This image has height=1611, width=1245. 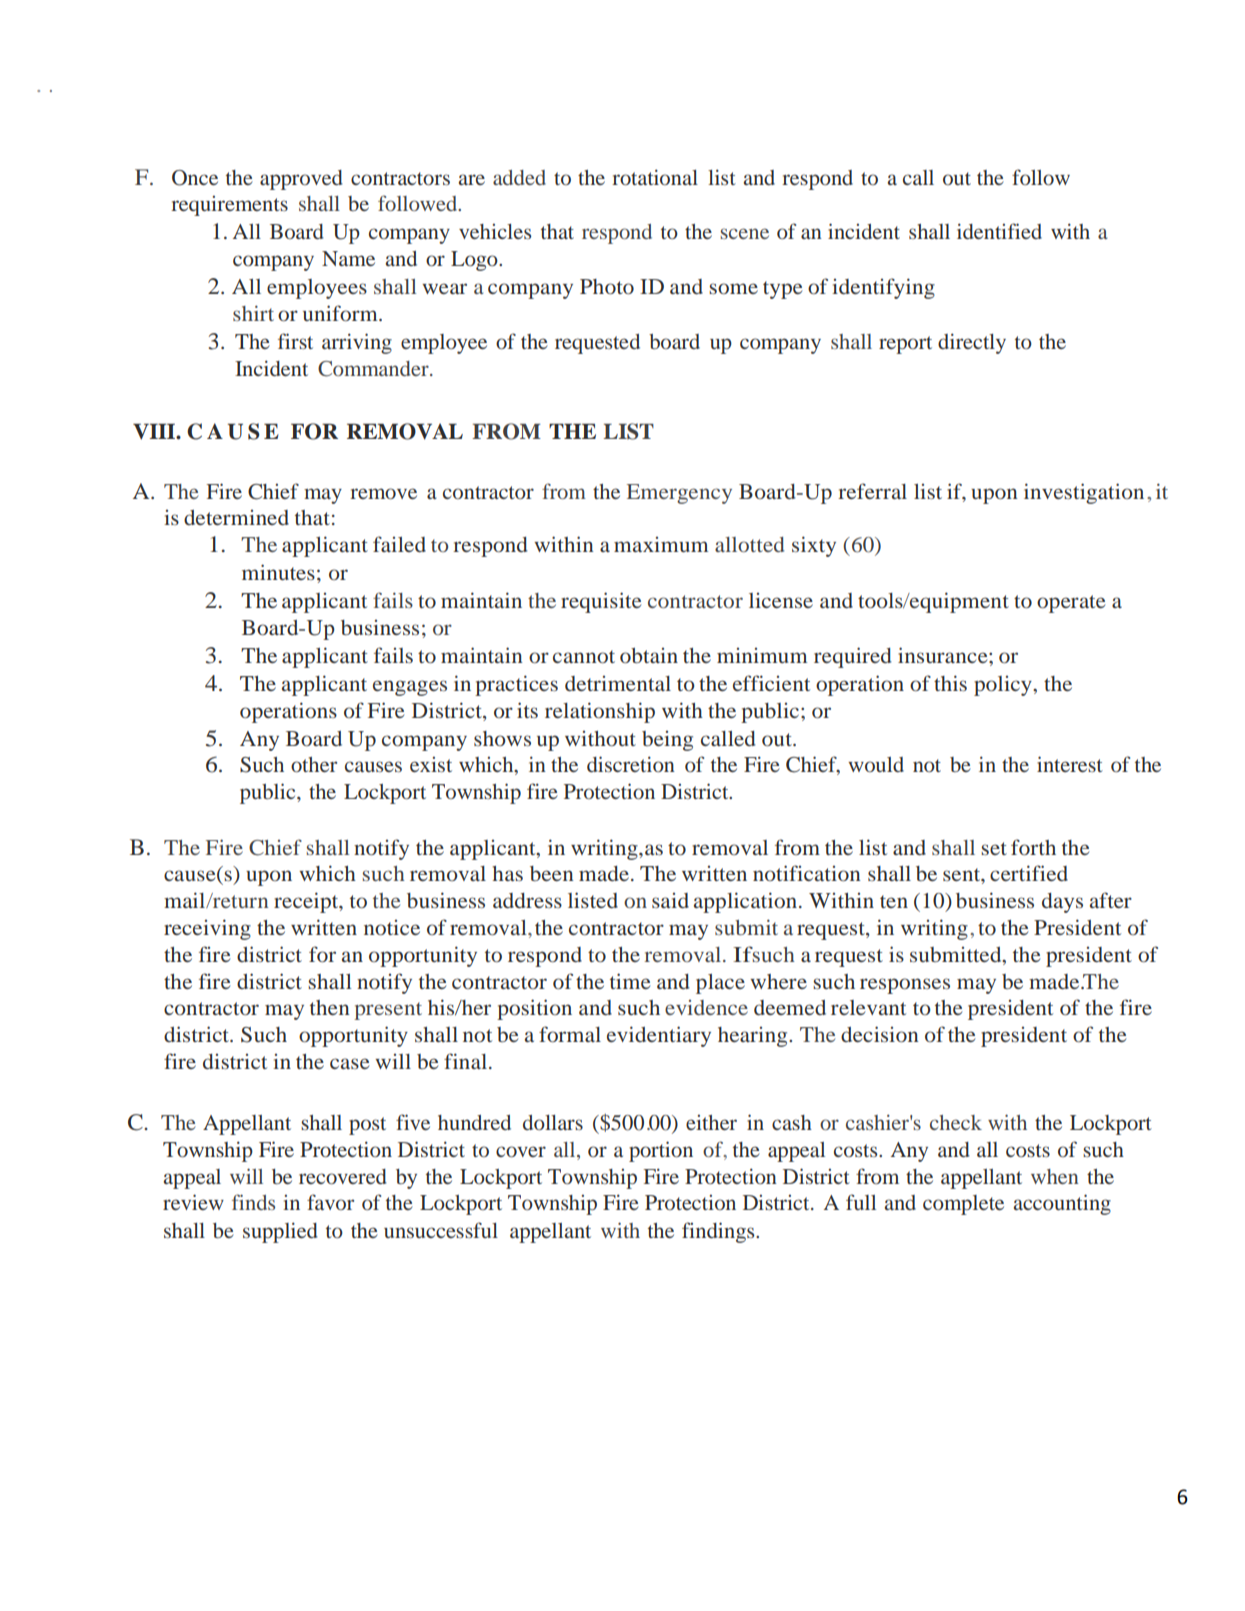 What do you see at coordinates (229, 206) in the image?
I see `requirements` at bounding box center [229, 206].
